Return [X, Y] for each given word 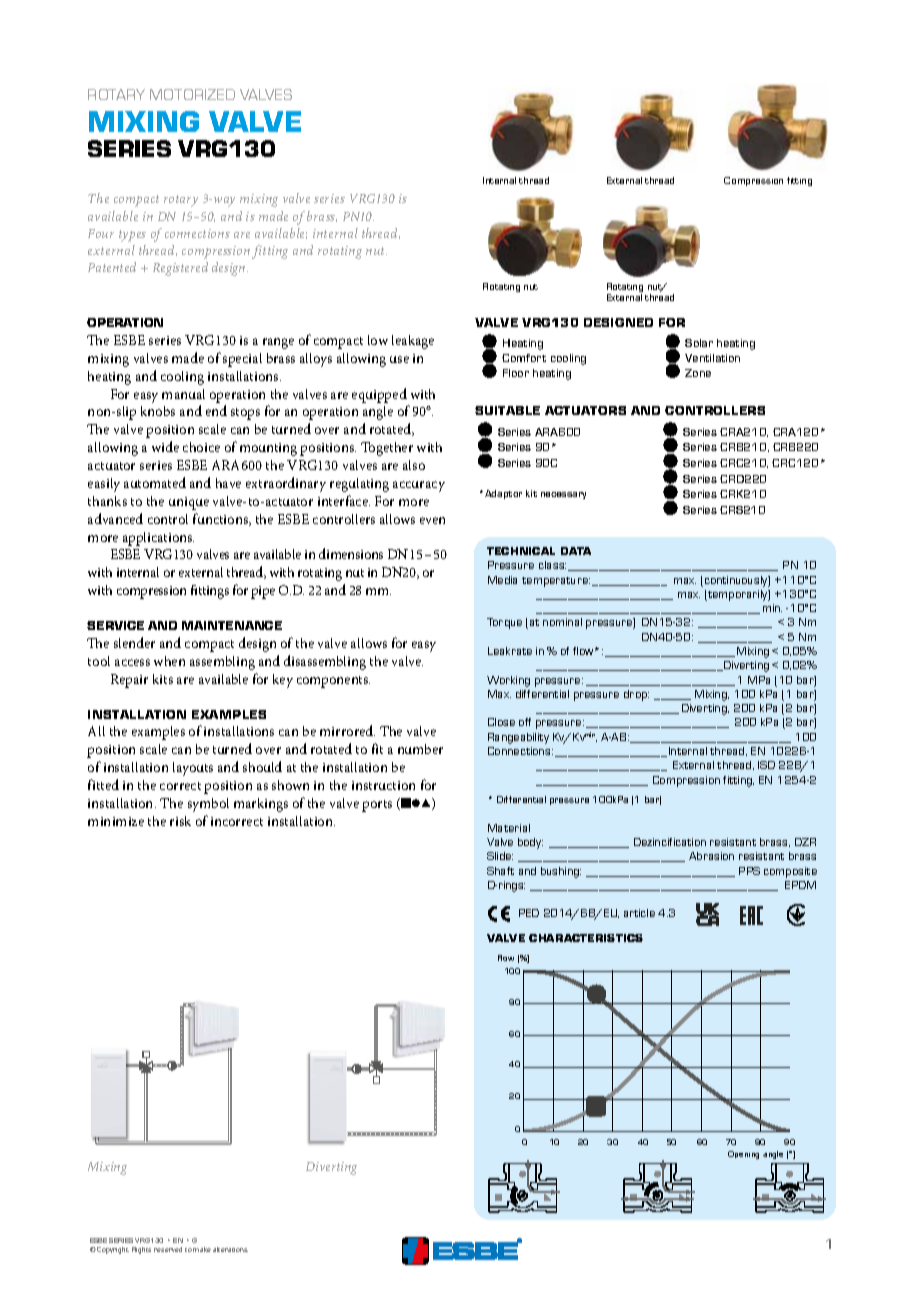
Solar [699, 343]
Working [508, 681]
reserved [168, 1249]
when [169, 661]
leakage [413, 342]
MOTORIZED [192, 94]
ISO [766, 765]
